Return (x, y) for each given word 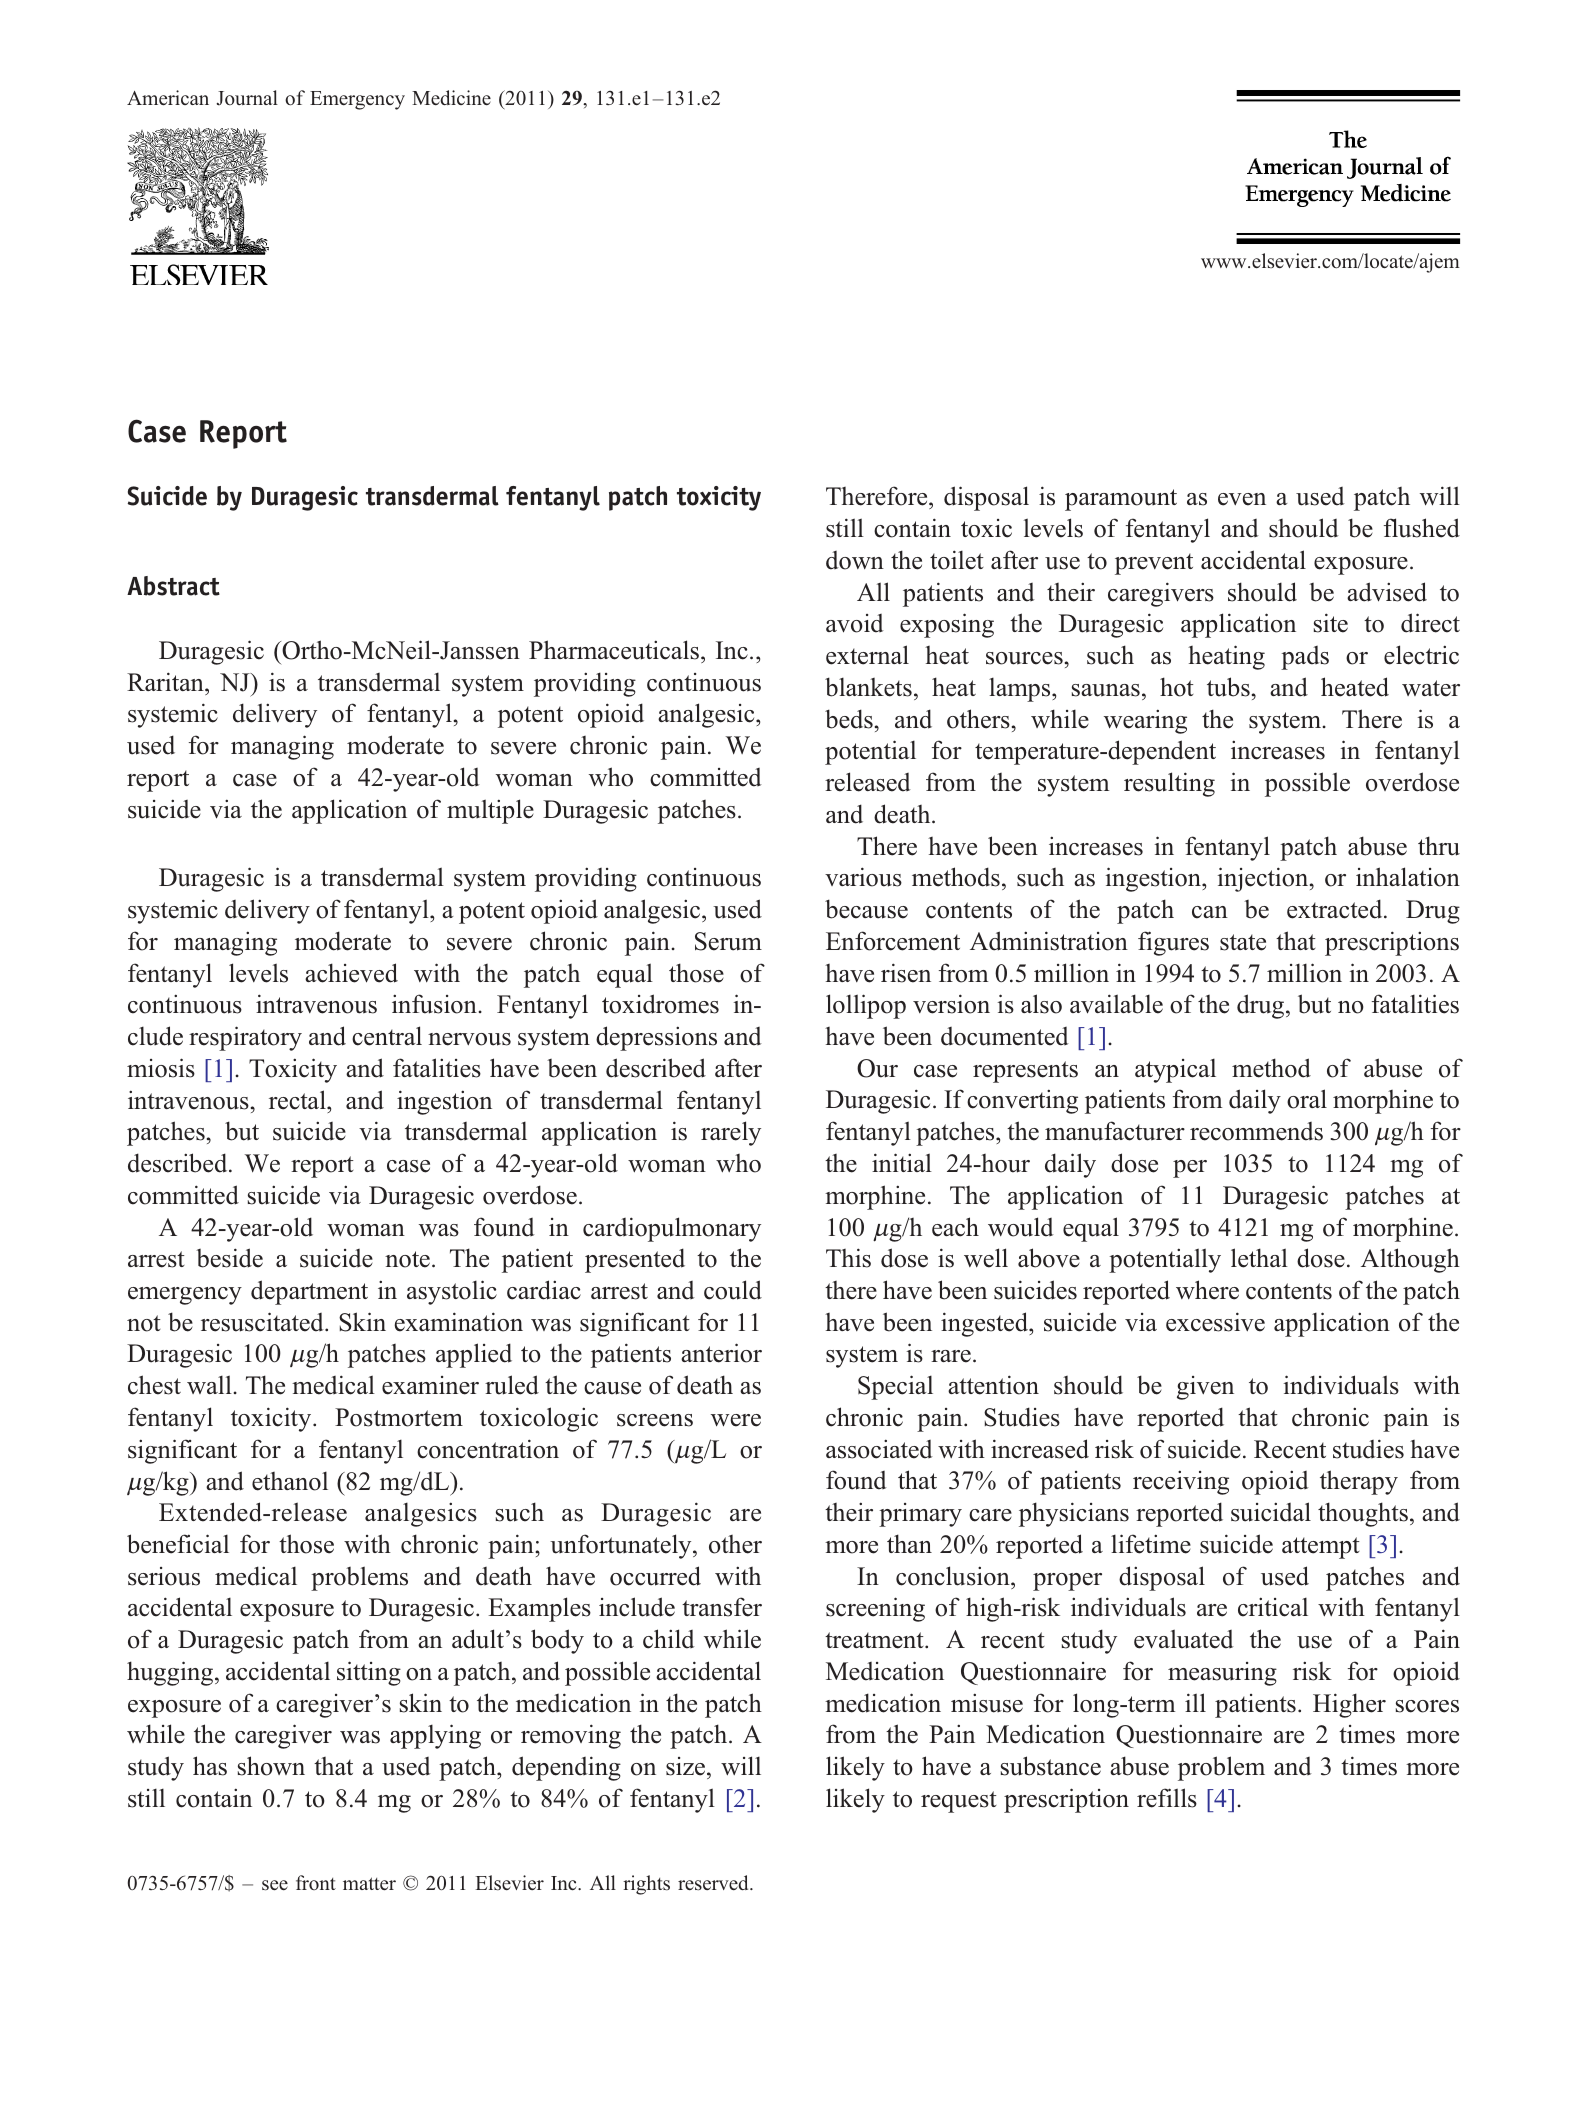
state (1243, 942)
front (316, 1882)
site (1331, 623)
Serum (728, 941)
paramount (1121, 500)
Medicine (451, 97)
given (1205, 1388)
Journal (247, 98)
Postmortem (399, 1417)
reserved (714, 1883)
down (855, 560)
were (736, 1420)
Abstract (173, 586)
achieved (351, 973)
